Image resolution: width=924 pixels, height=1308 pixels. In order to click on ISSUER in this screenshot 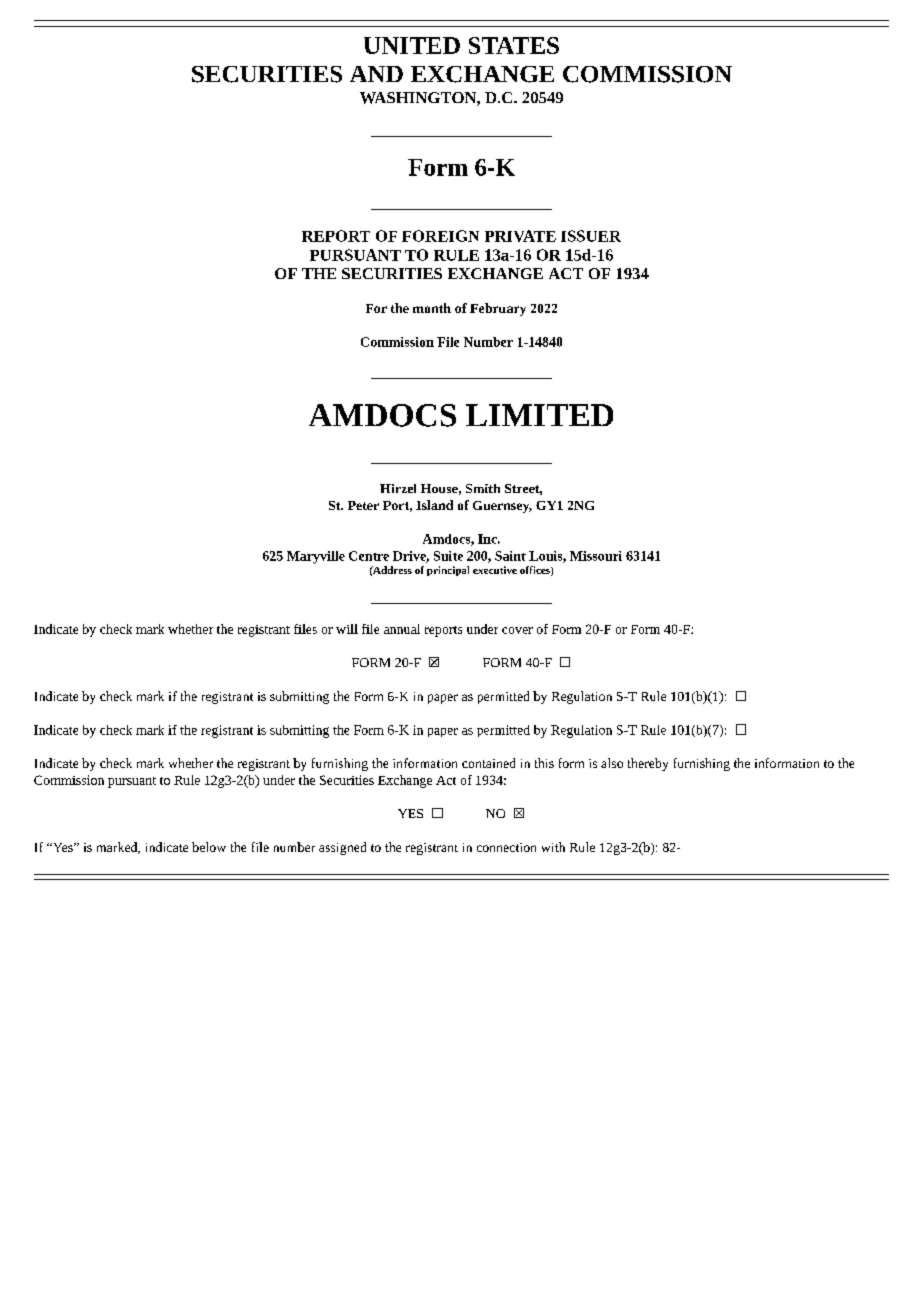, I will do `click(591, 236)`.
